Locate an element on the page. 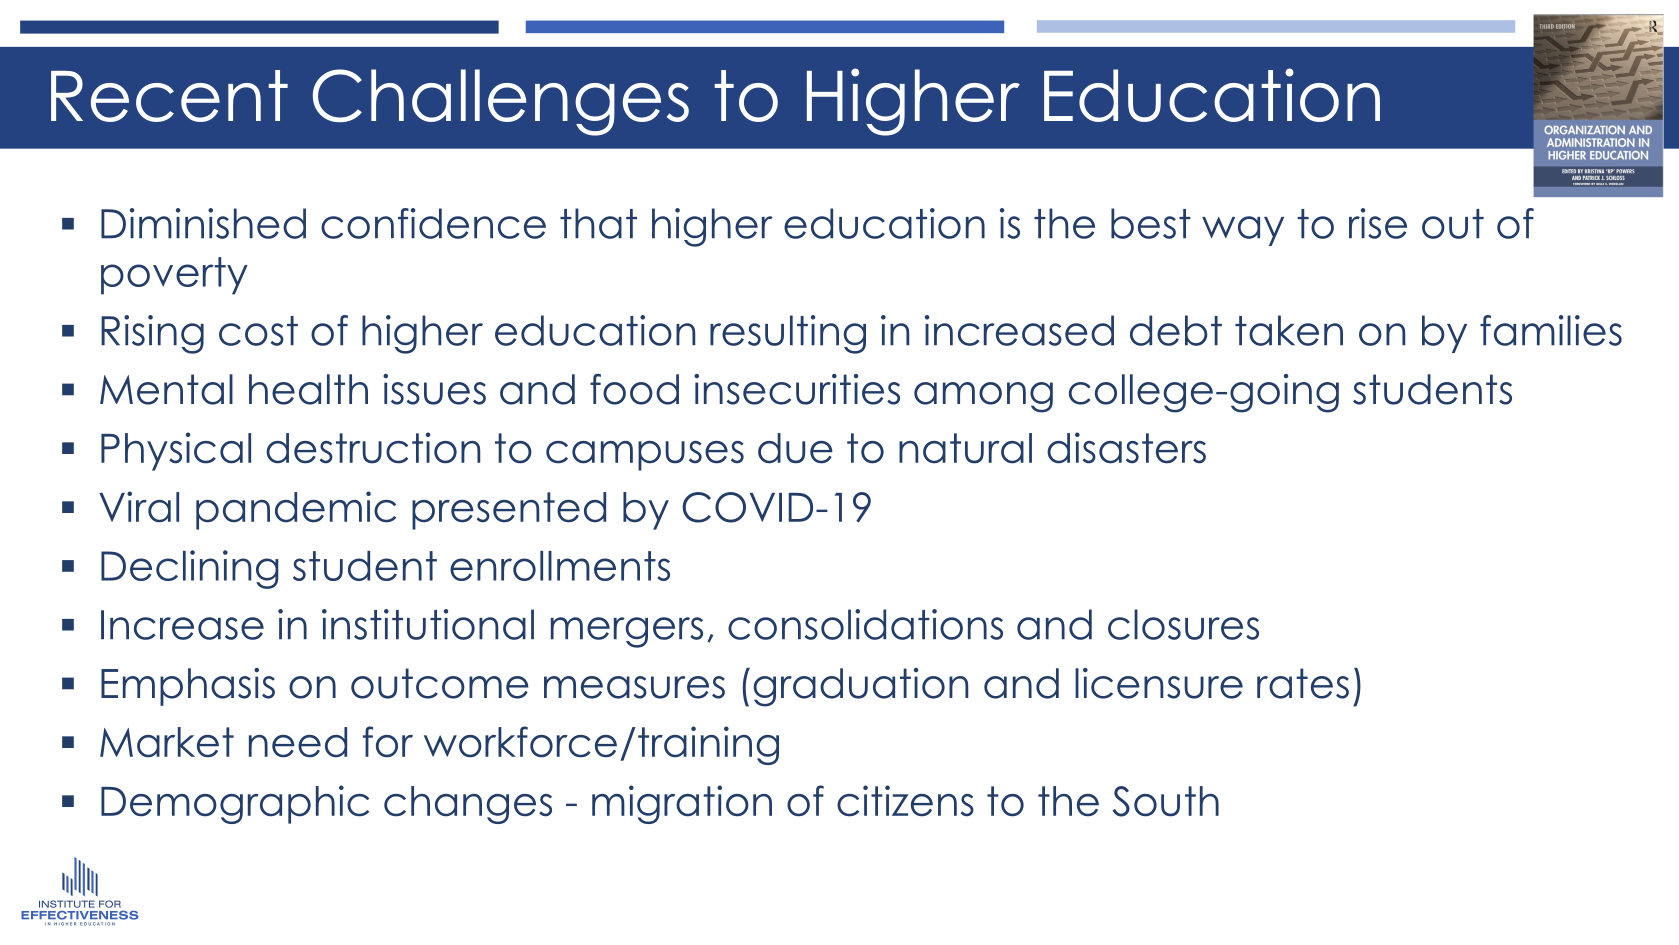 The image size is (1679, 945). taken is located at coordinates (1289, 330).
